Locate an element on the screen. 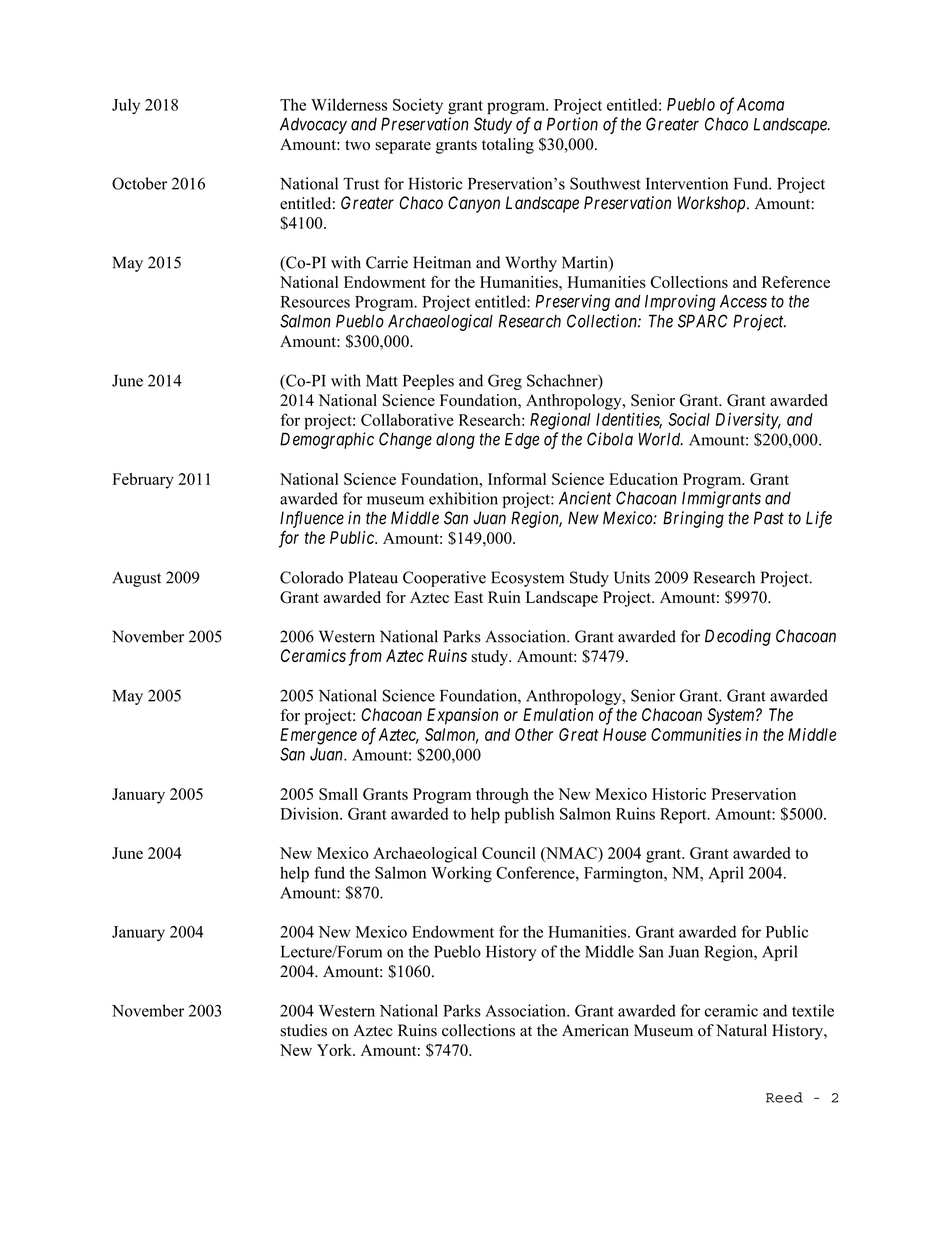 This screenshot has width=952, height=1233. studies is located at coordinates (303, 1030).
